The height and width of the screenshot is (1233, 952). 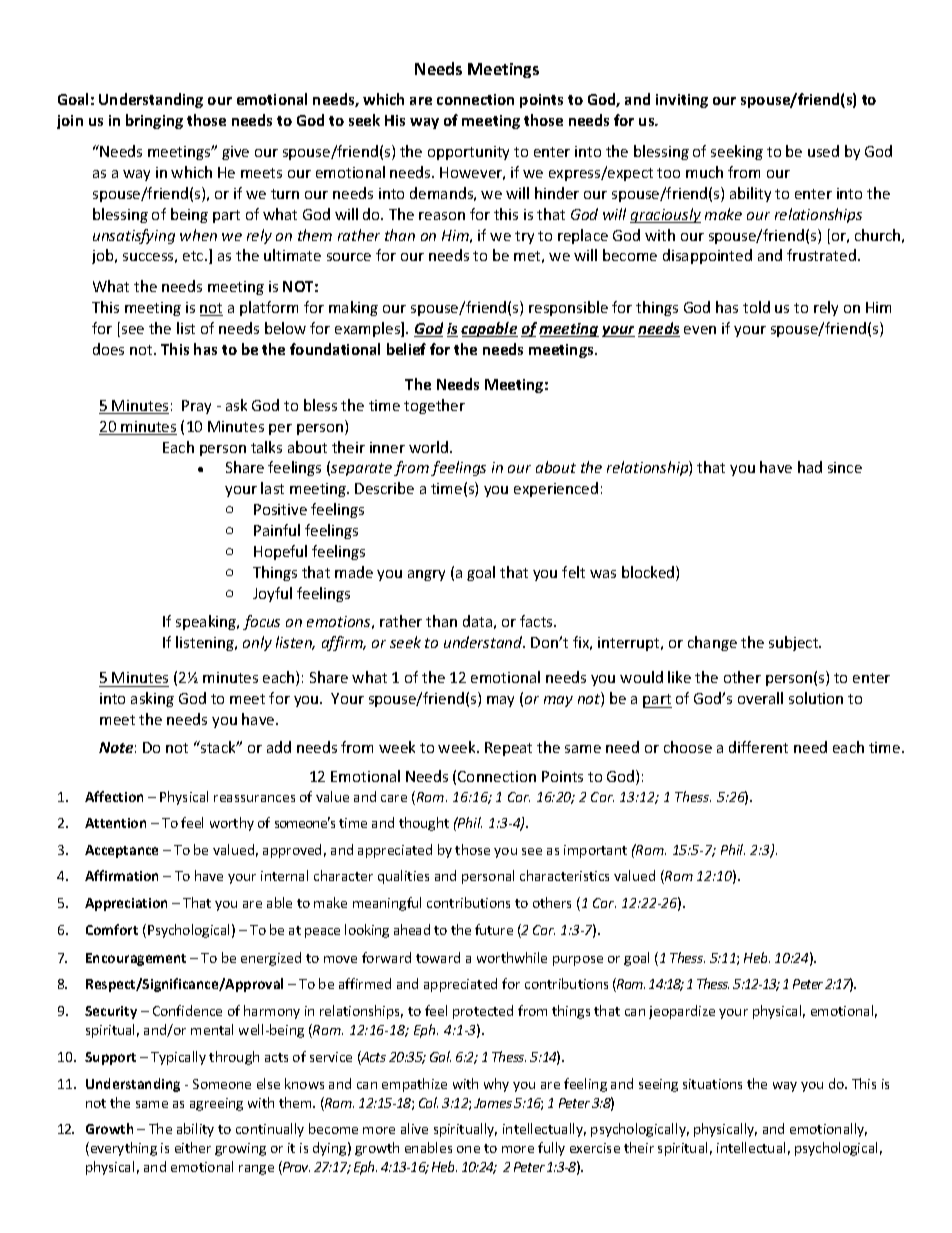 I want to click on either, so click(x=193, y=1147).
